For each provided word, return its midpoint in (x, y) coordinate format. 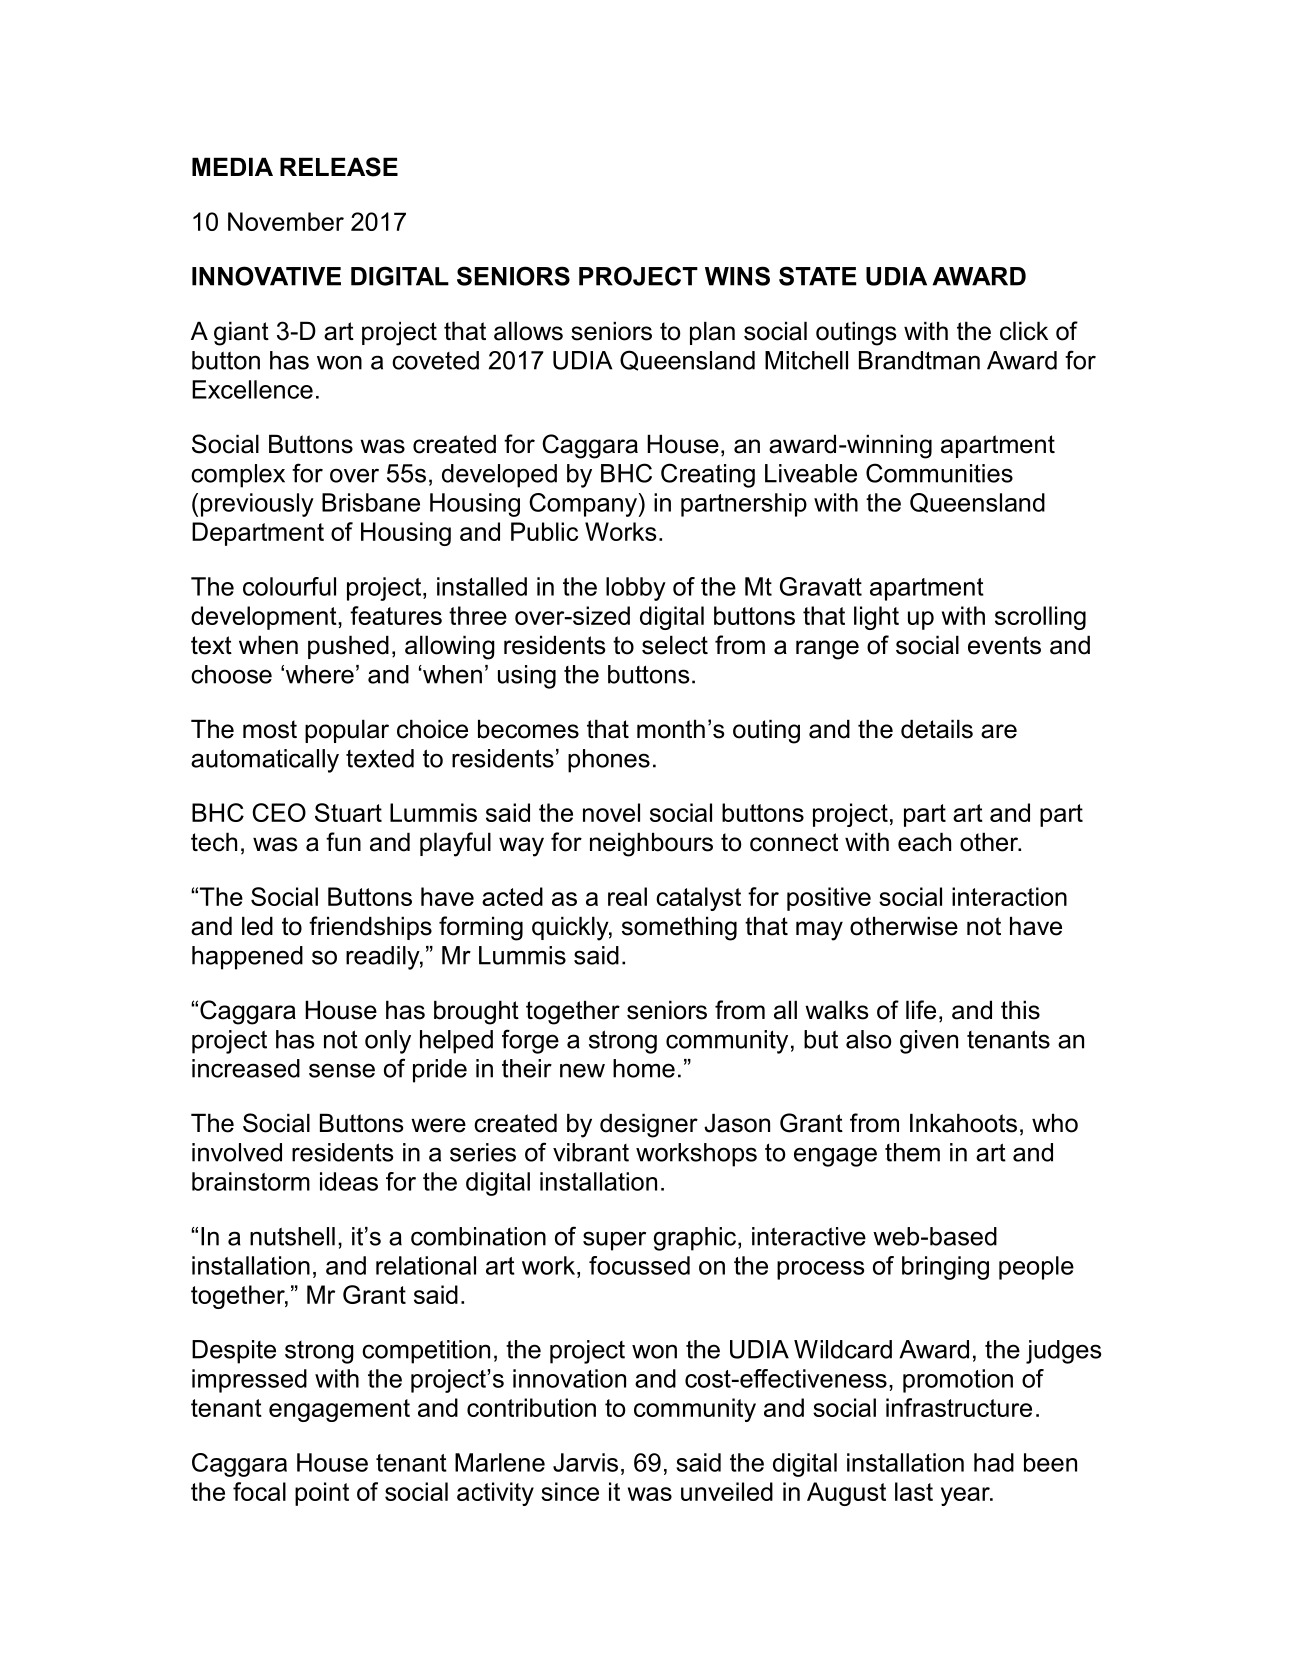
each (924, 842)
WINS (737, 276)
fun (343, 842)
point (322, 1494)
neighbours (651, 844)
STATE (818, 276)
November (286, 221)
